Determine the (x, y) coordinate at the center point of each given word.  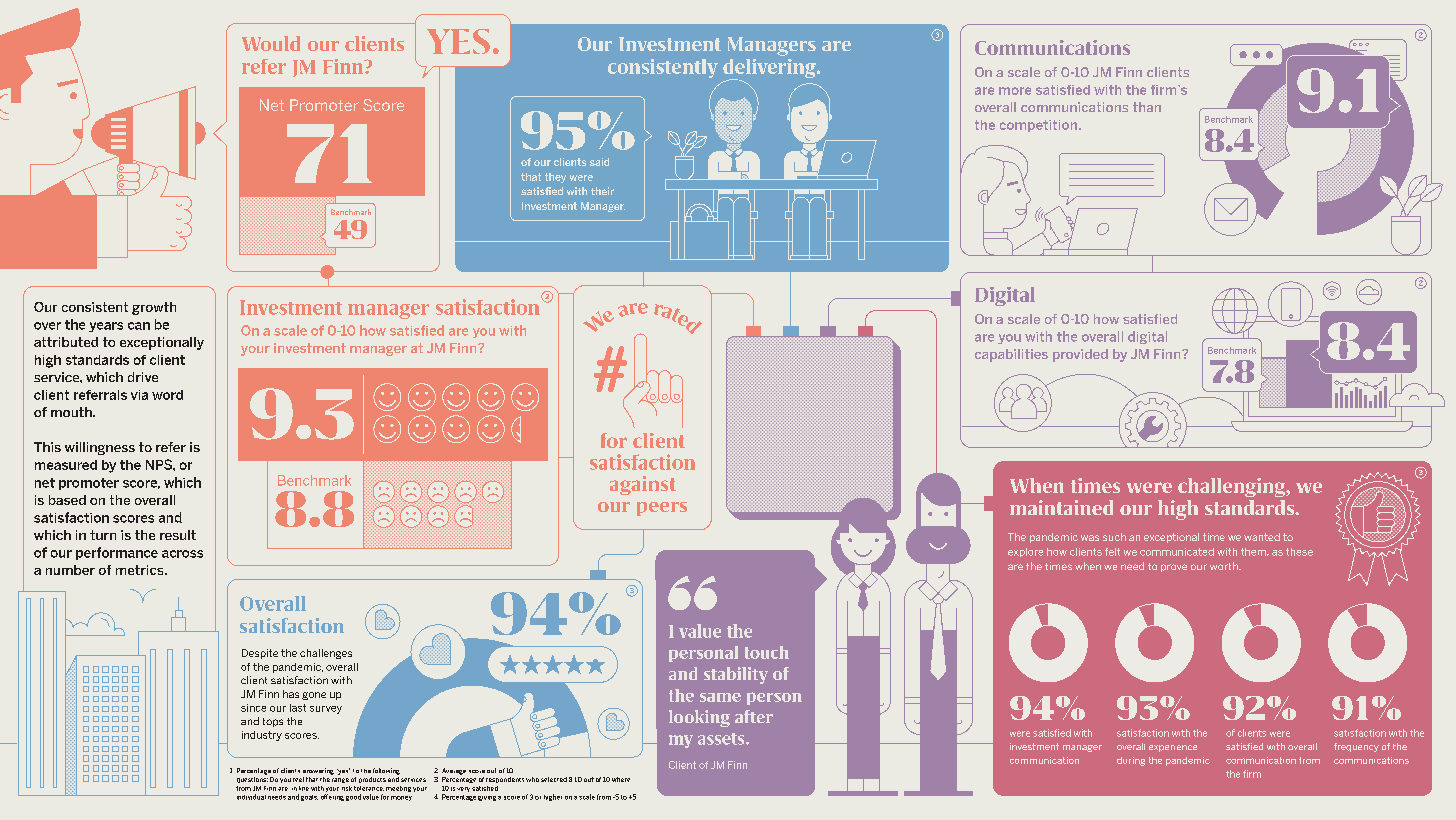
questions (252, 780)
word (167, 395)
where (621, 779)
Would (271, 43)
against (643, 485)
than (1147, 107)
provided (1080, 355)
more (1015, 91)
